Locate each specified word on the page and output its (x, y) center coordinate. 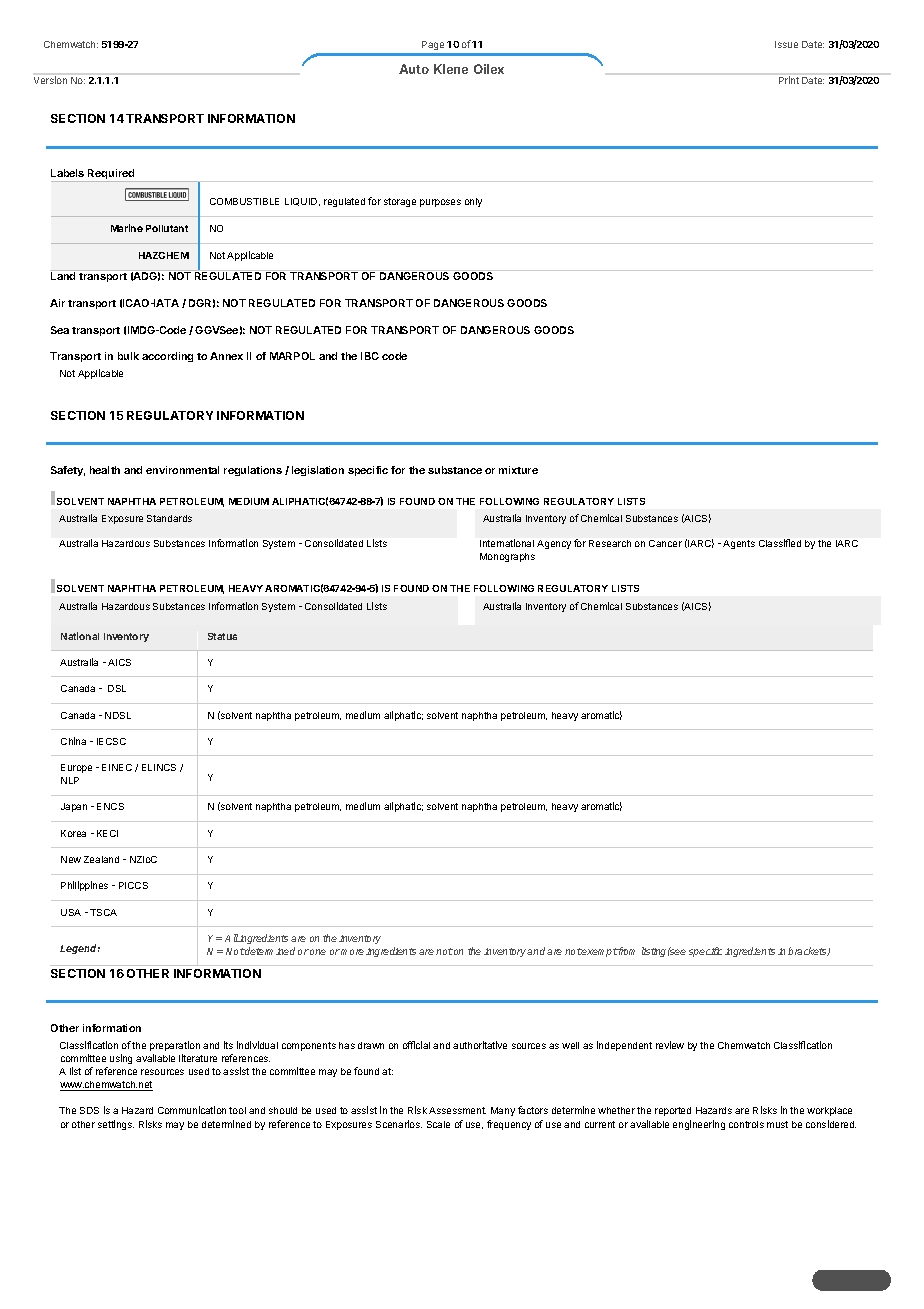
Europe (76, 768)
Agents (739, 544)
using (121, 1059)
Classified (780, 543)
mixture (518, 470)
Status (222, 636)
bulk (128, 356)
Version (50, 80)
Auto (414, 69)
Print (789, 80)
